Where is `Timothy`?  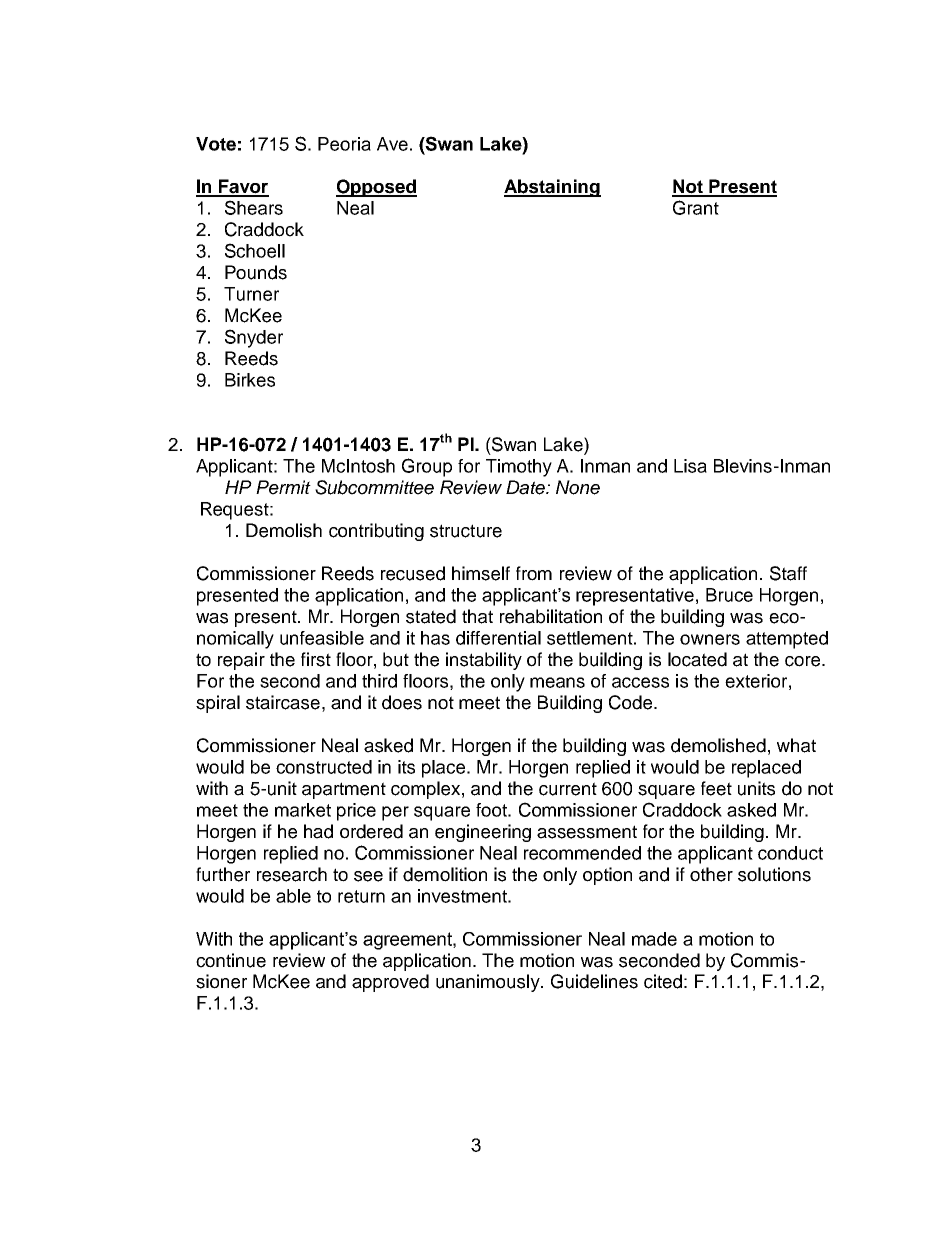 Timothy is located at coordinates (519, 468).
